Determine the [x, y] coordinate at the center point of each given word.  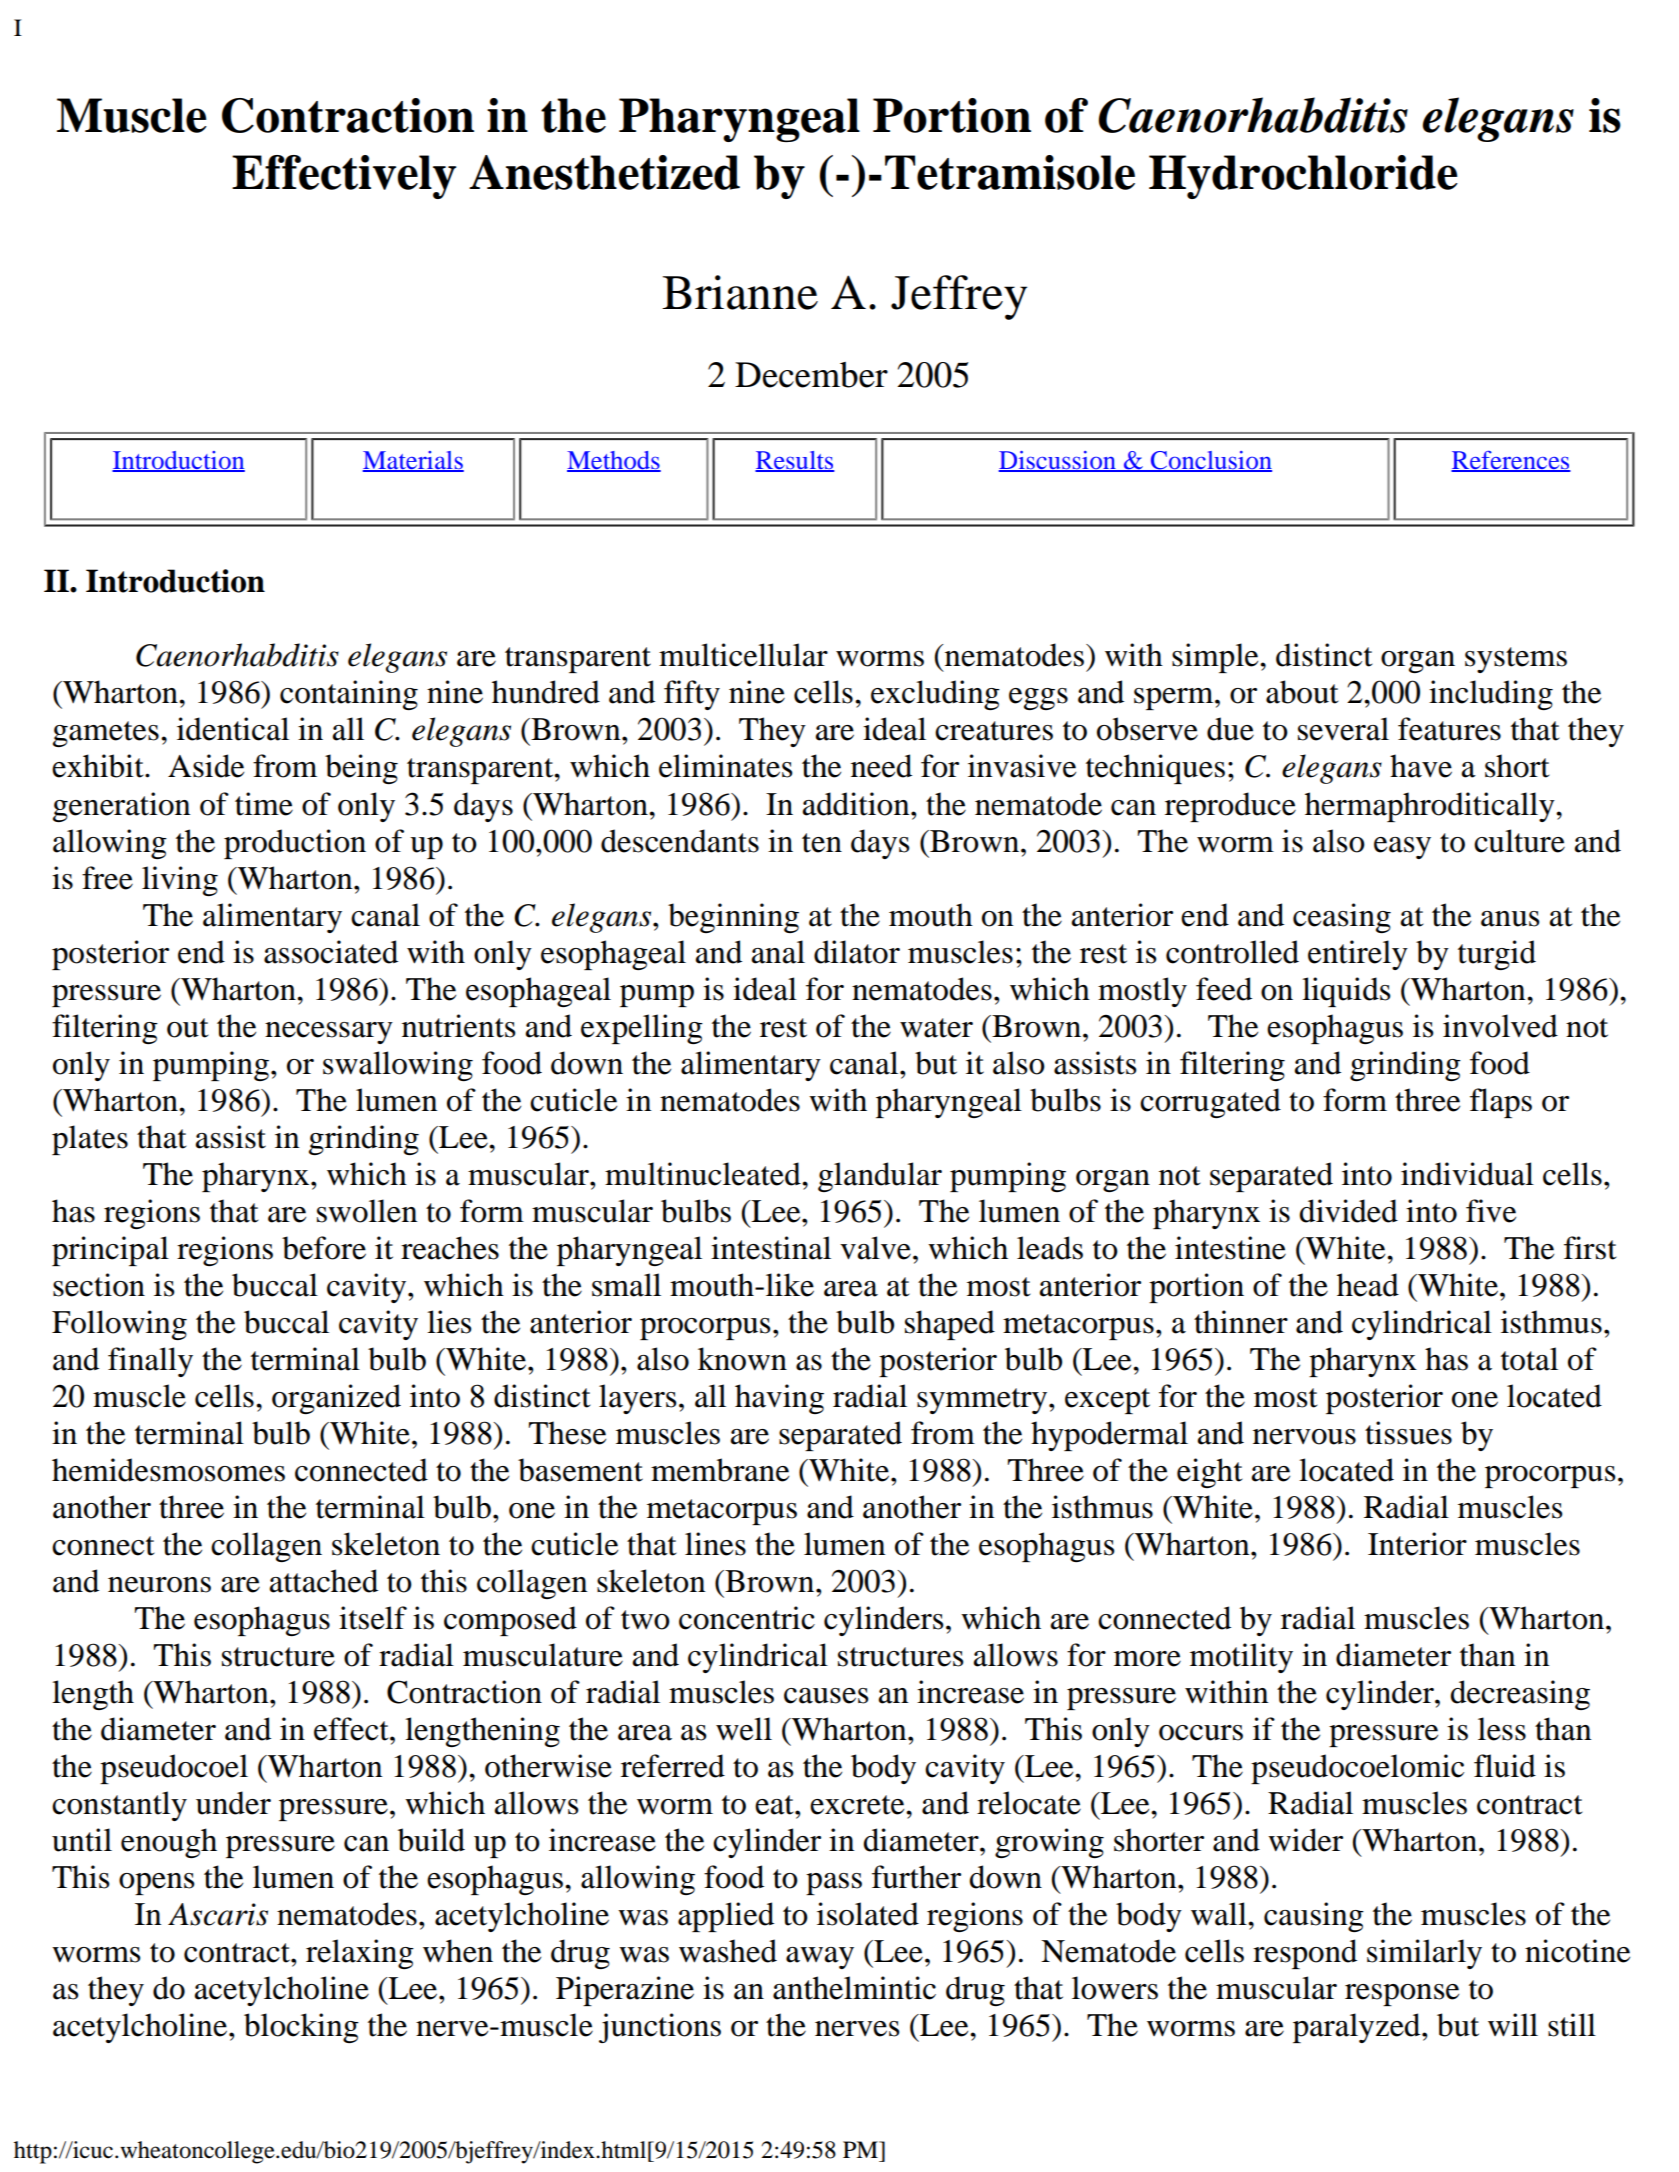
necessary [329, 1033]
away [820, 1958]
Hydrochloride [1303, 177]
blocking [301, 2028]
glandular [880, 1177]
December [811, 375]
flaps [1501, 1103]
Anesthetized [604, 172]
